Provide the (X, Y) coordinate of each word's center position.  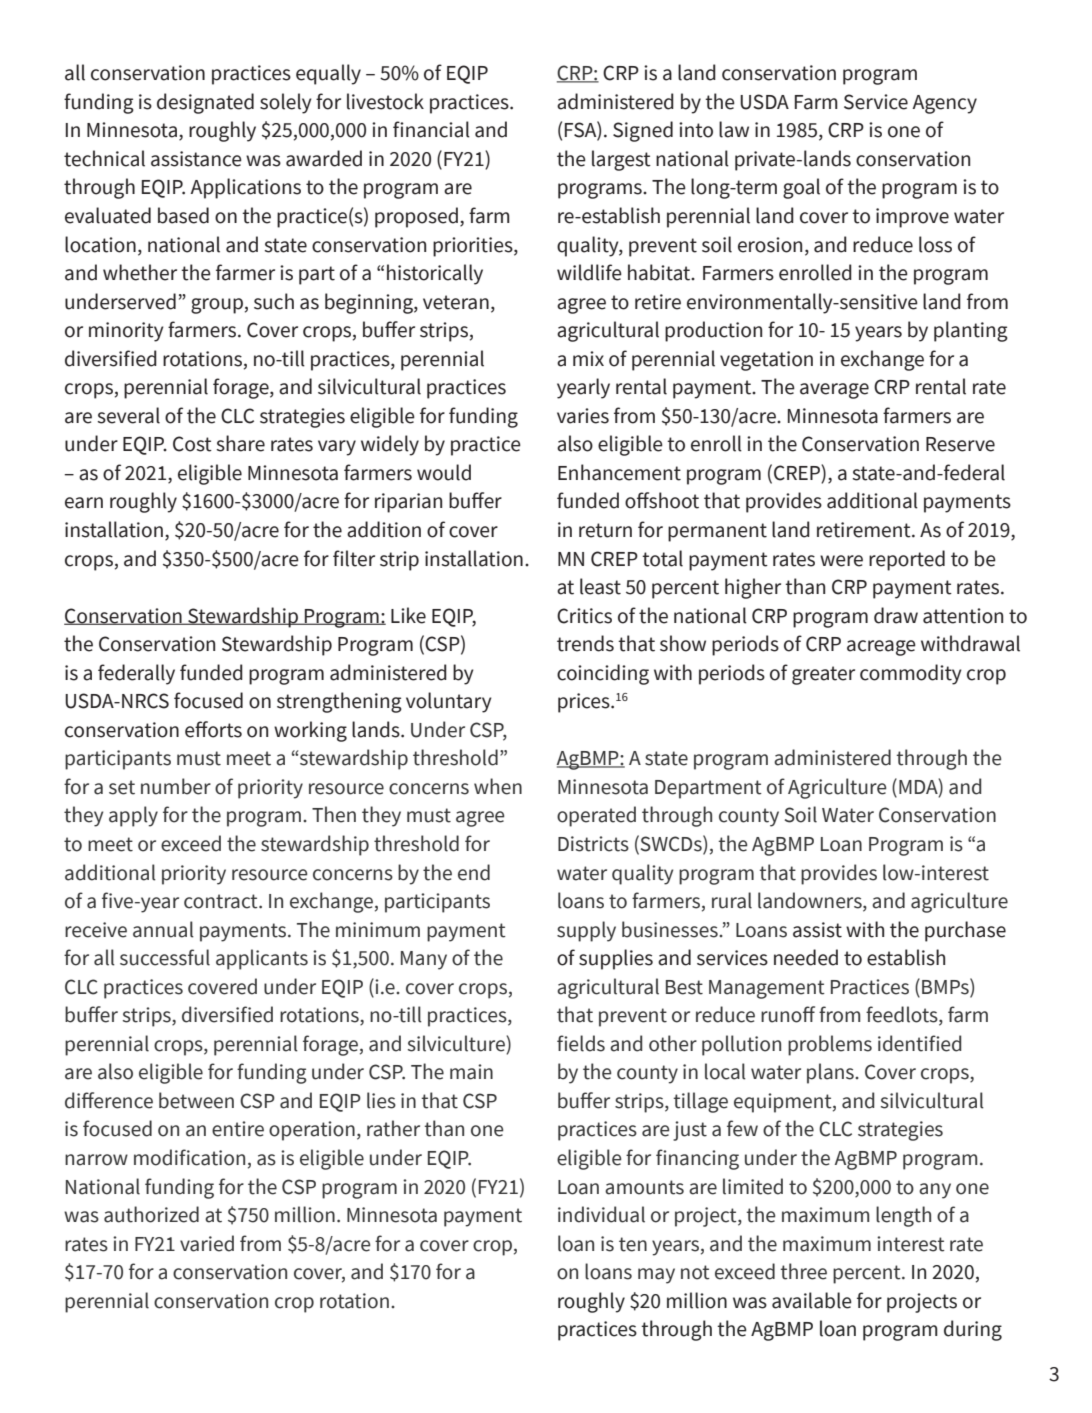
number (176, 786)
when (498, 786)
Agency (944, 104)
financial (431, 129)
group (217, 306)
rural (732, 900)
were (841, 561)
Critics (584, 616)
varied (207, 1243)
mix (588, 358)
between (196, 1100)
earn (84, 503)
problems (830, 1045)
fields (581, 1043)
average (834, 391)
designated (205, 103)
